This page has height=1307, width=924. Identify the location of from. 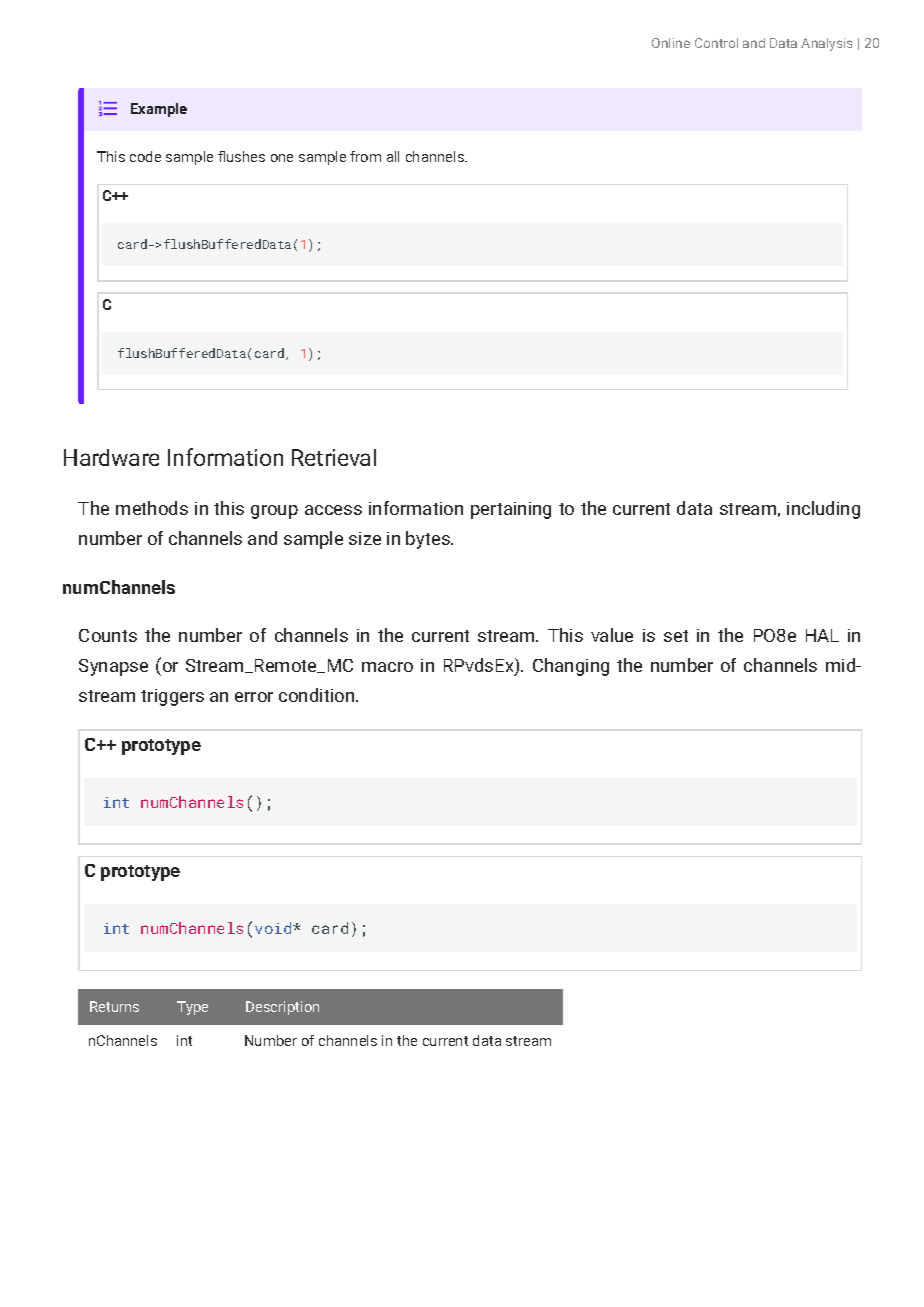
(365, 156).
